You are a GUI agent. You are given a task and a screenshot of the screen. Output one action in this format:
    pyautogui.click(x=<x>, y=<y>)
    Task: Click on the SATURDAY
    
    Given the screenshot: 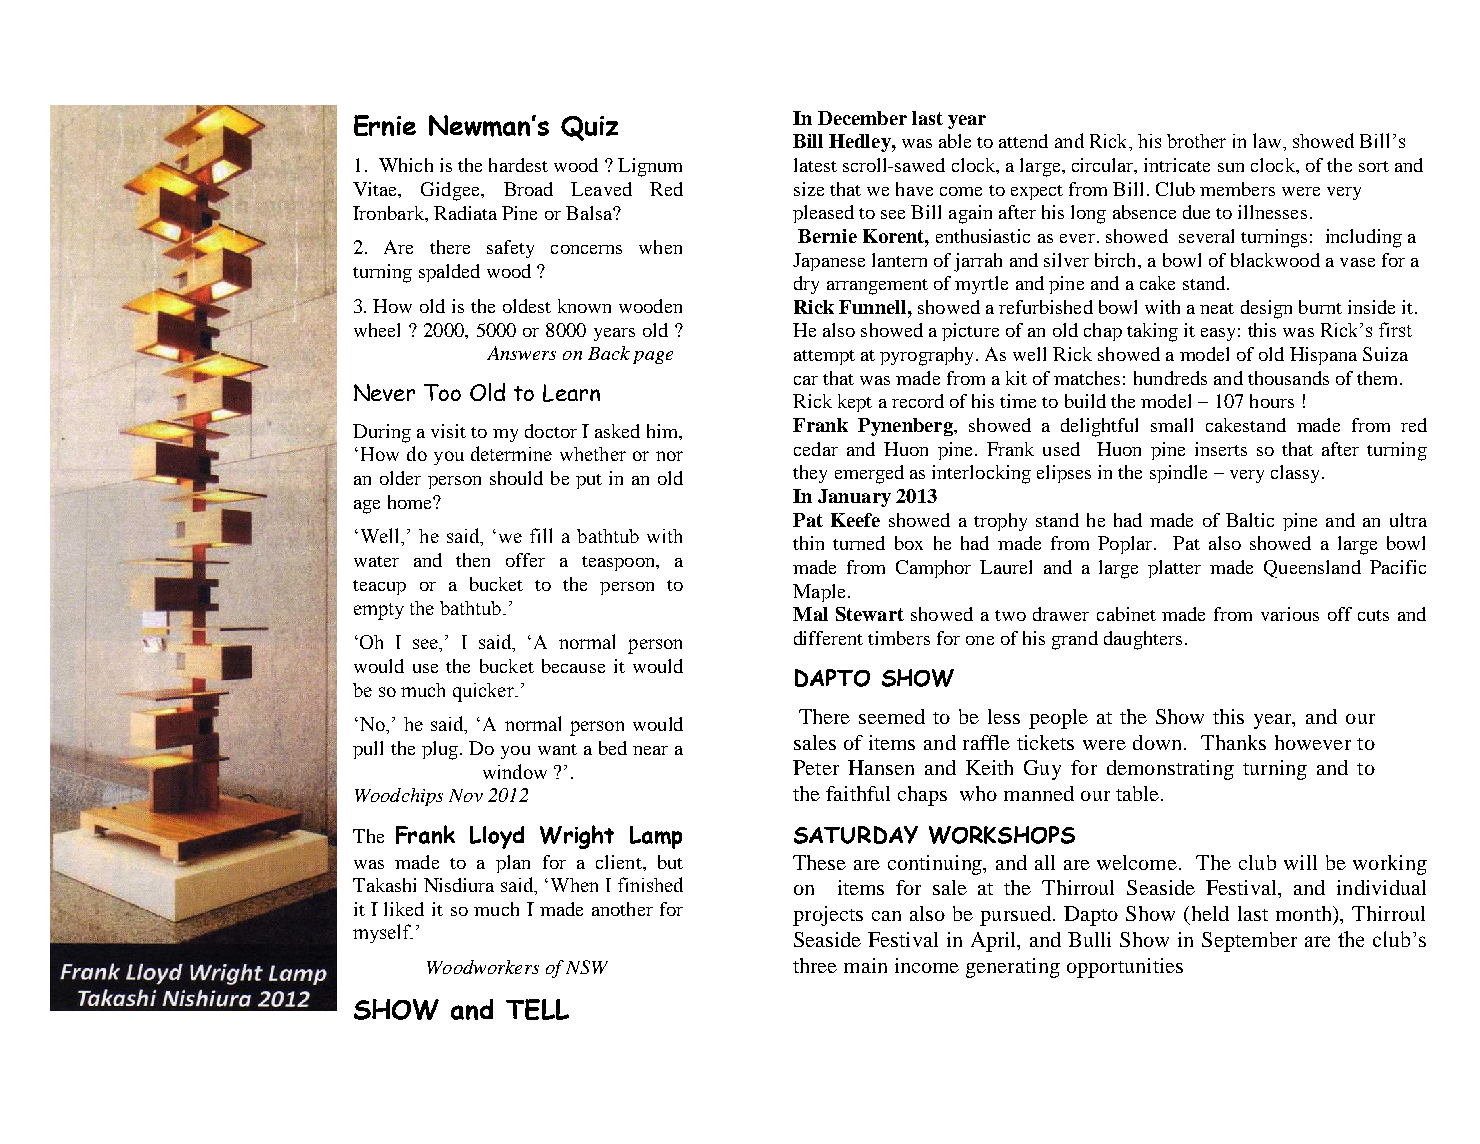 What is the action you would take?
    pyautogui.click(x=856, y=835)
